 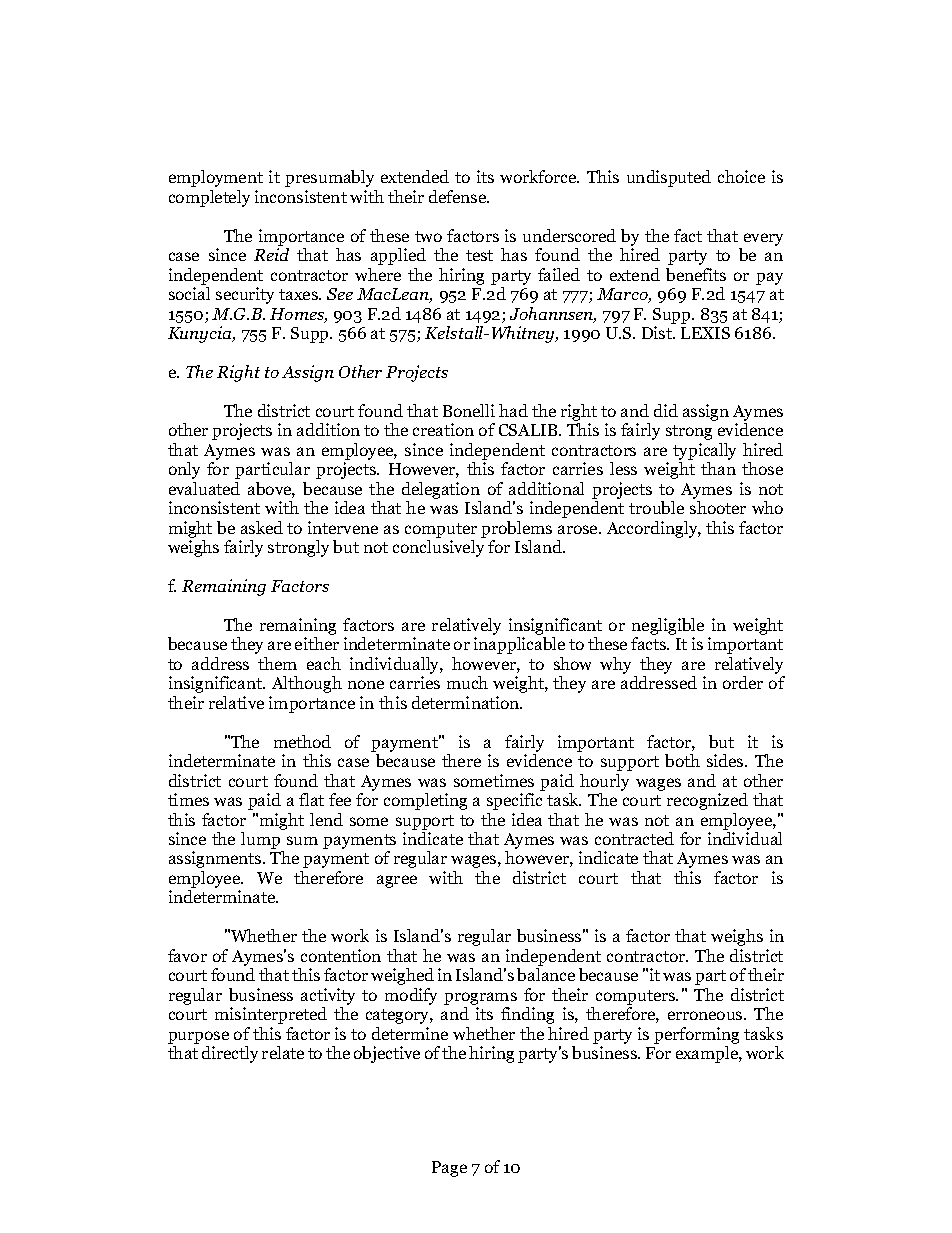 What do you see at coordinates (209, 198) in the screenshot?
I see `completely` at bounding box center [209, 198].
